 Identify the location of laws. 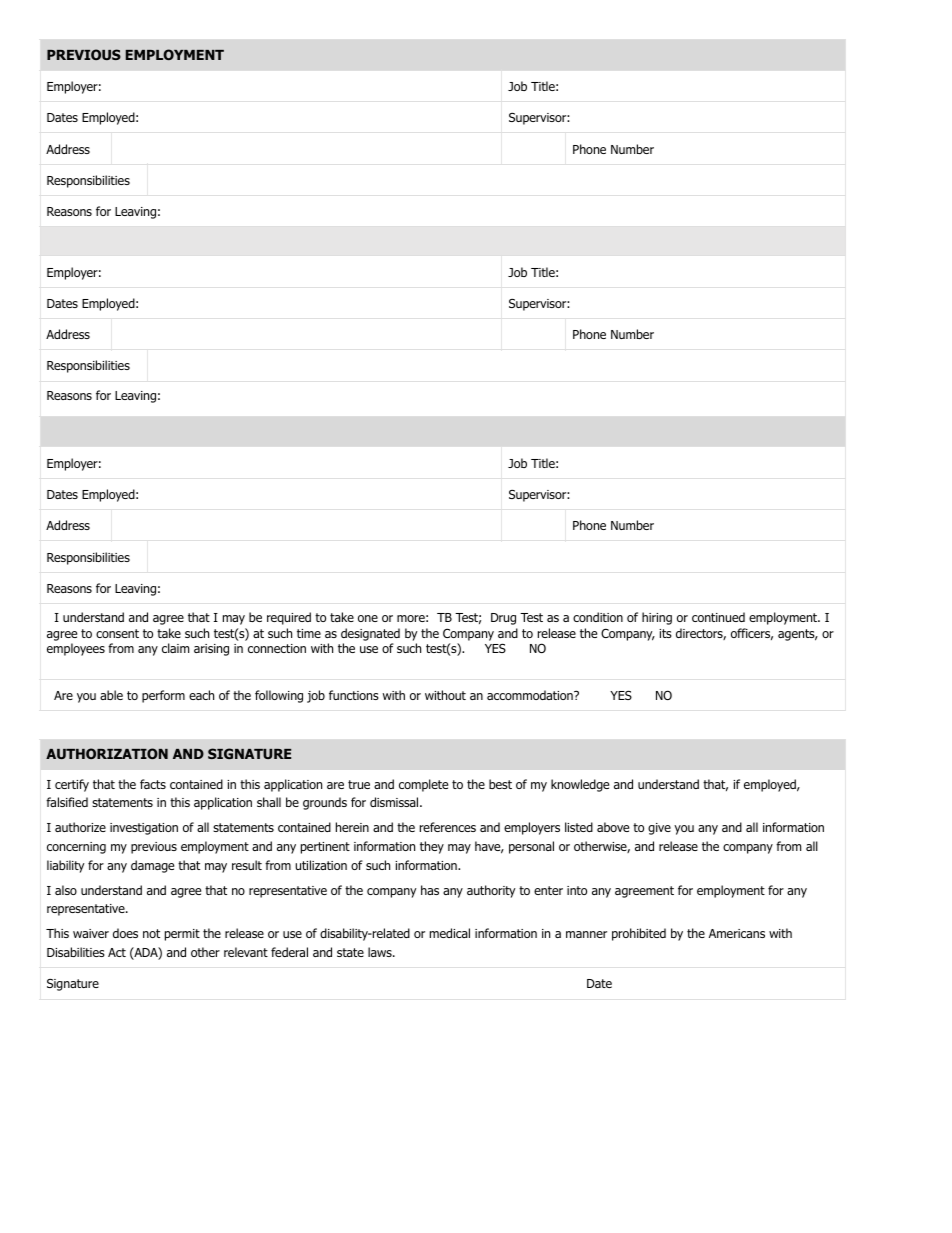
(381, 952).
